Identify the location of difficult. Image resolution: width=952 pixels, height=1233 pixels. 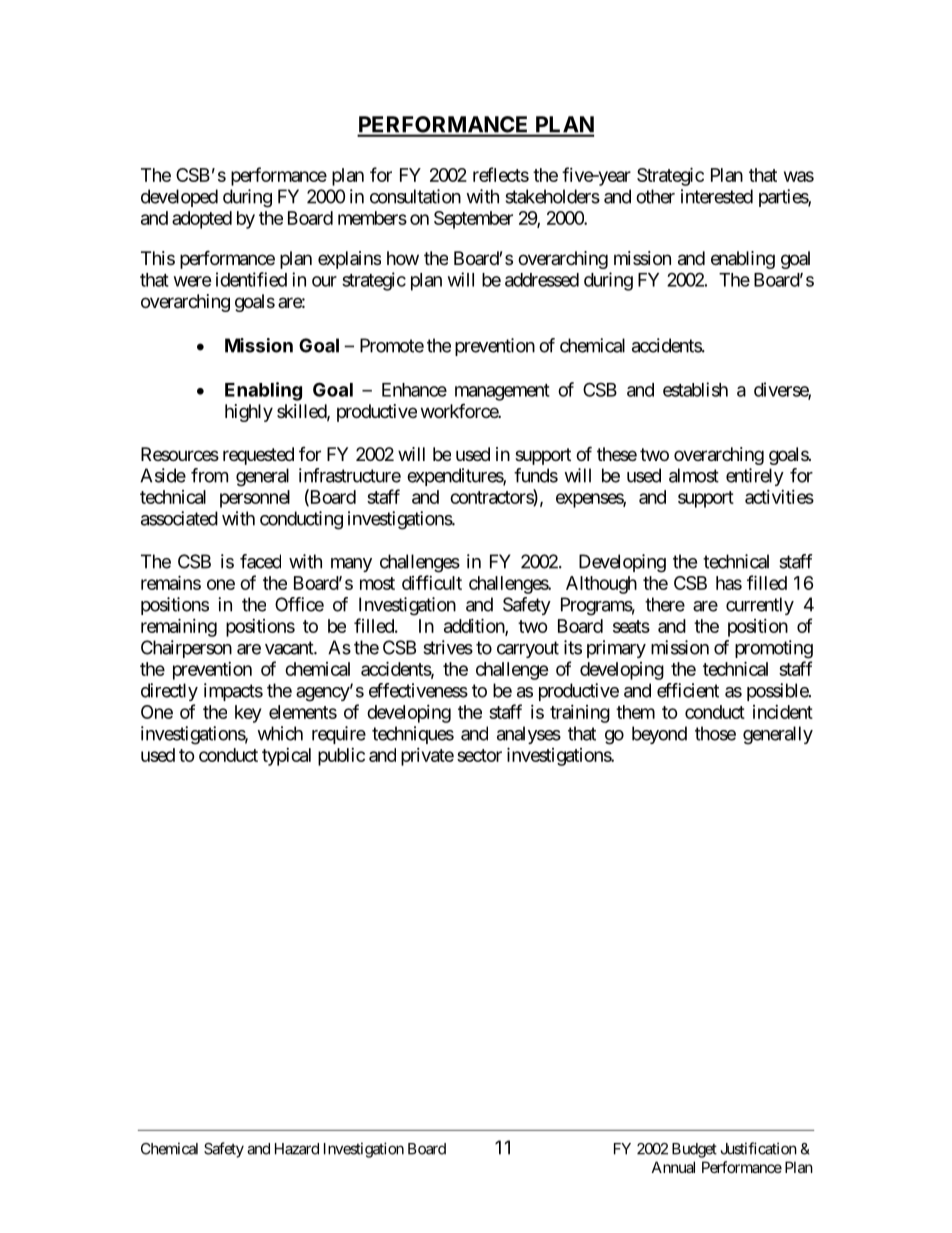
(432, 582).
